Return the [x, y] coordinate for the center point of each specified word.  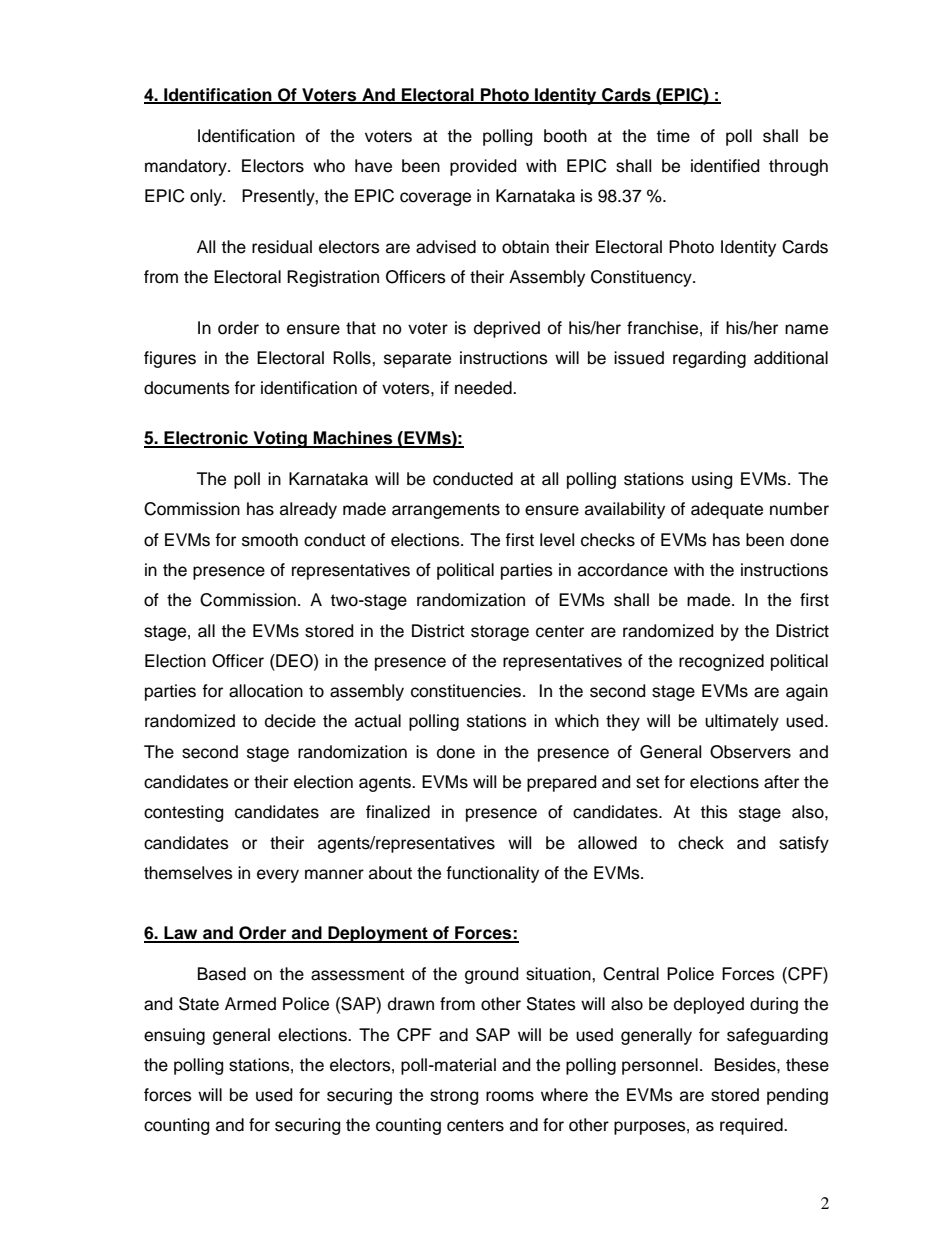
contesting [183, 813]
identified [725, 166]
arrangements [446, 511]
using [712, 480]
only [207, 197]
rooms [510, 1096]
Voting [280, 439]
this [714, 812]
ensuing [174, 1036]
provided [483, 167]
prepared [561, 783]
